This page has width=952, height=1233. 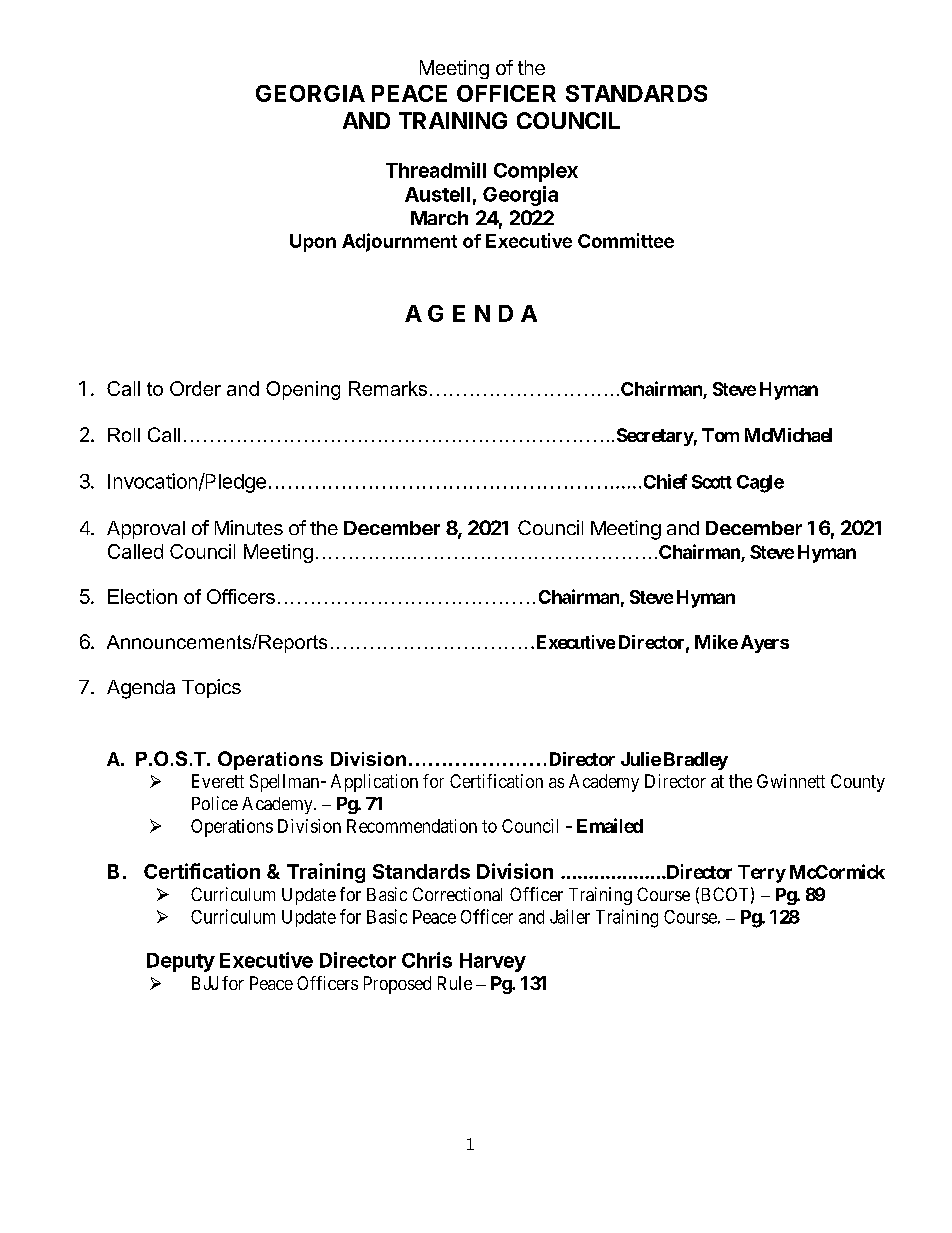 I want to click on Roll, so click(x=124, y=435).
